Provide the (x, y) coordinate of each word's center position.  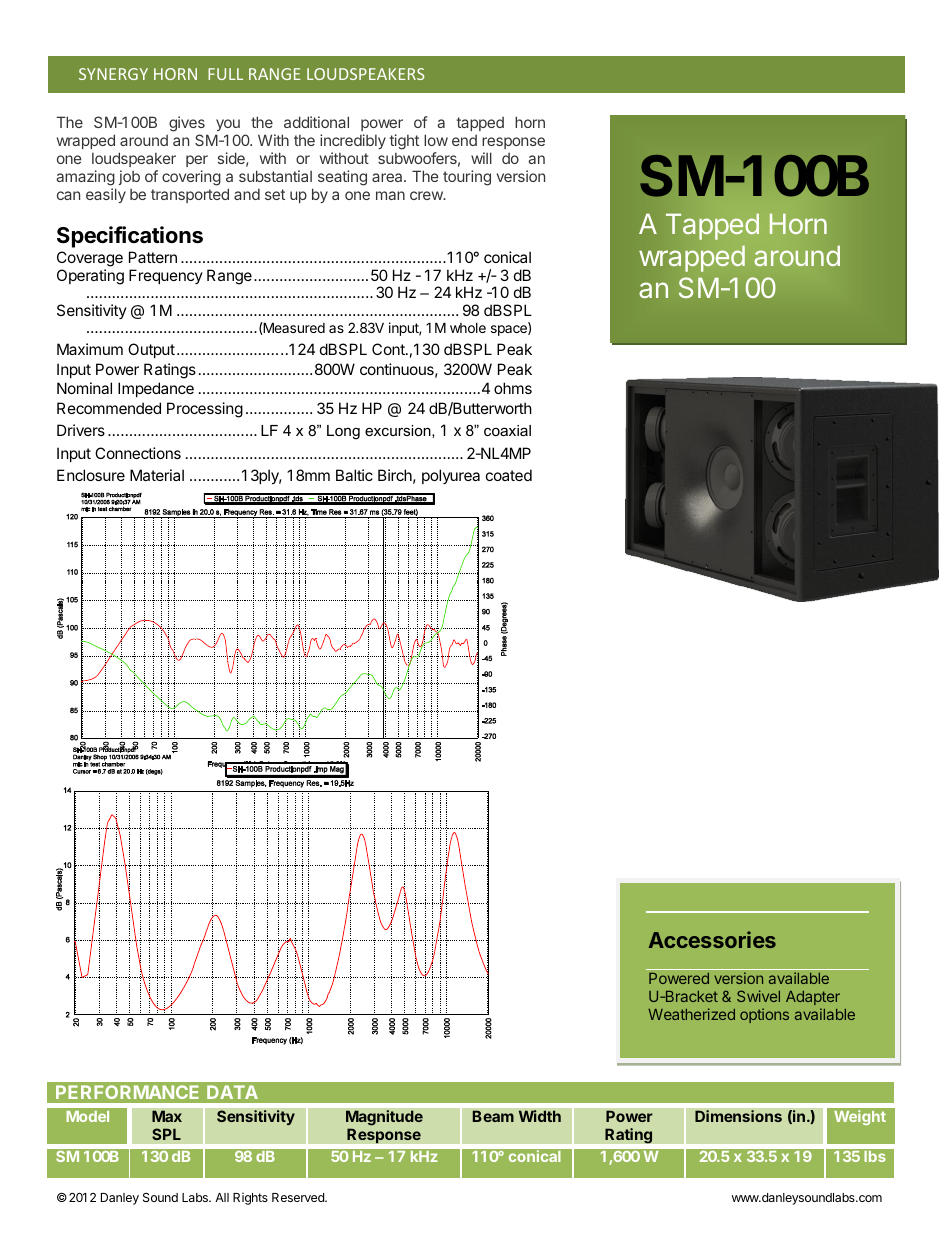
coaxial (507, 430)
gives (188, 125)
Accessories (712, 939)
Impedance (156, 389)
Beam (493, 1116)
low (436, 140)
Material (157, 475)
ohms (513, 388)
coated (509, 475)
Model (87, 1116)
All (222, 1197)
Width (540, 1116)
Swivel (758, 996)
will (481, 158)
